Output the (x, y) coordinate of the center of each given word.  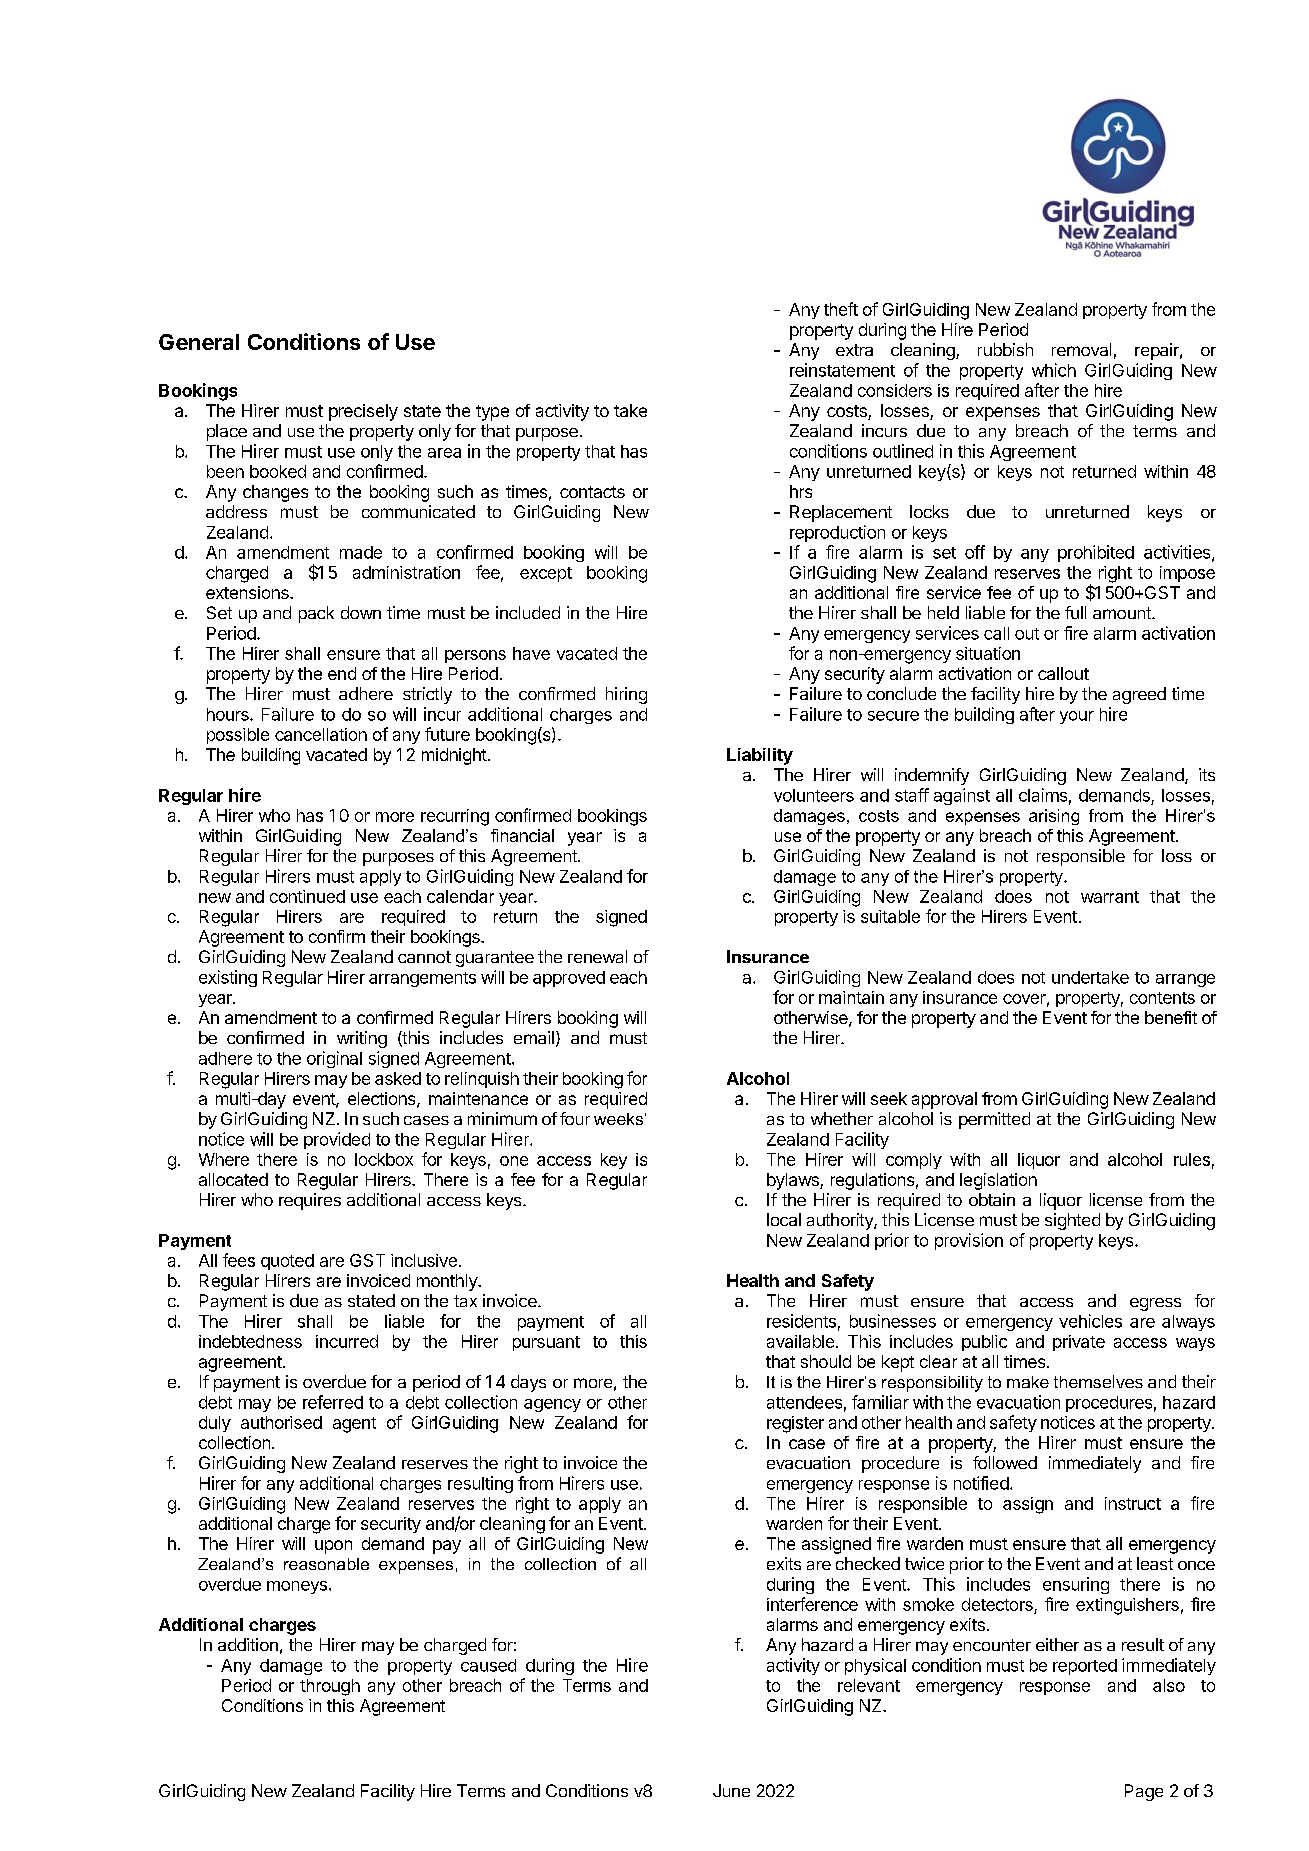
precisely (363, 412)
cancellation (321, 734)
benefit (1171, 1017)
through (330, 1687)
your (1077, 717)
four (575, 1118)
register (795, 1424)
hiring (626, 695)
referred (333, 1402)
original (334, 1059)
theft (841, 309)
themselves (1098, 1381)
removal (1081, 349)
